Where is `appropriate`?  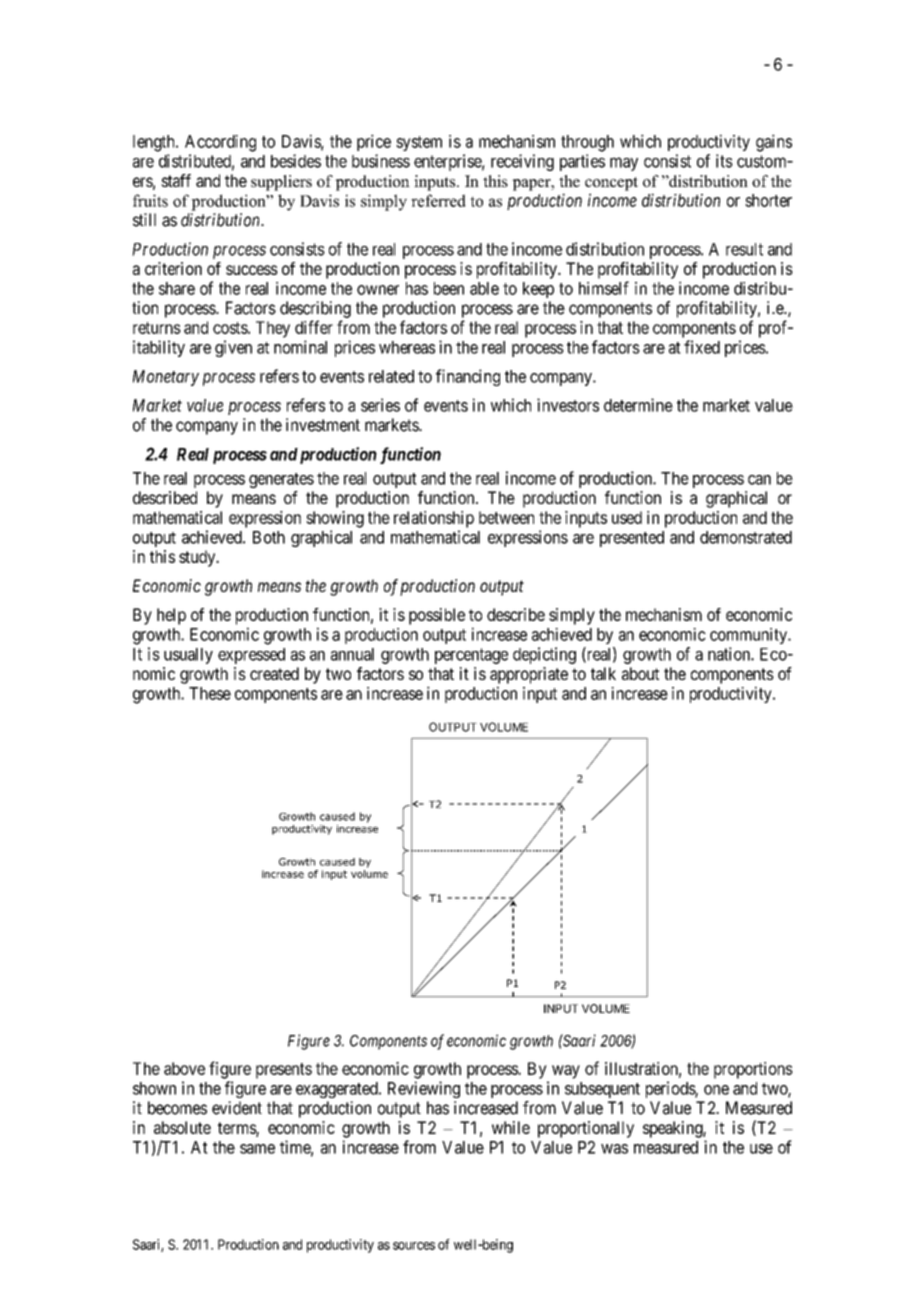
appropriate is located at coordinates (529, 675).
